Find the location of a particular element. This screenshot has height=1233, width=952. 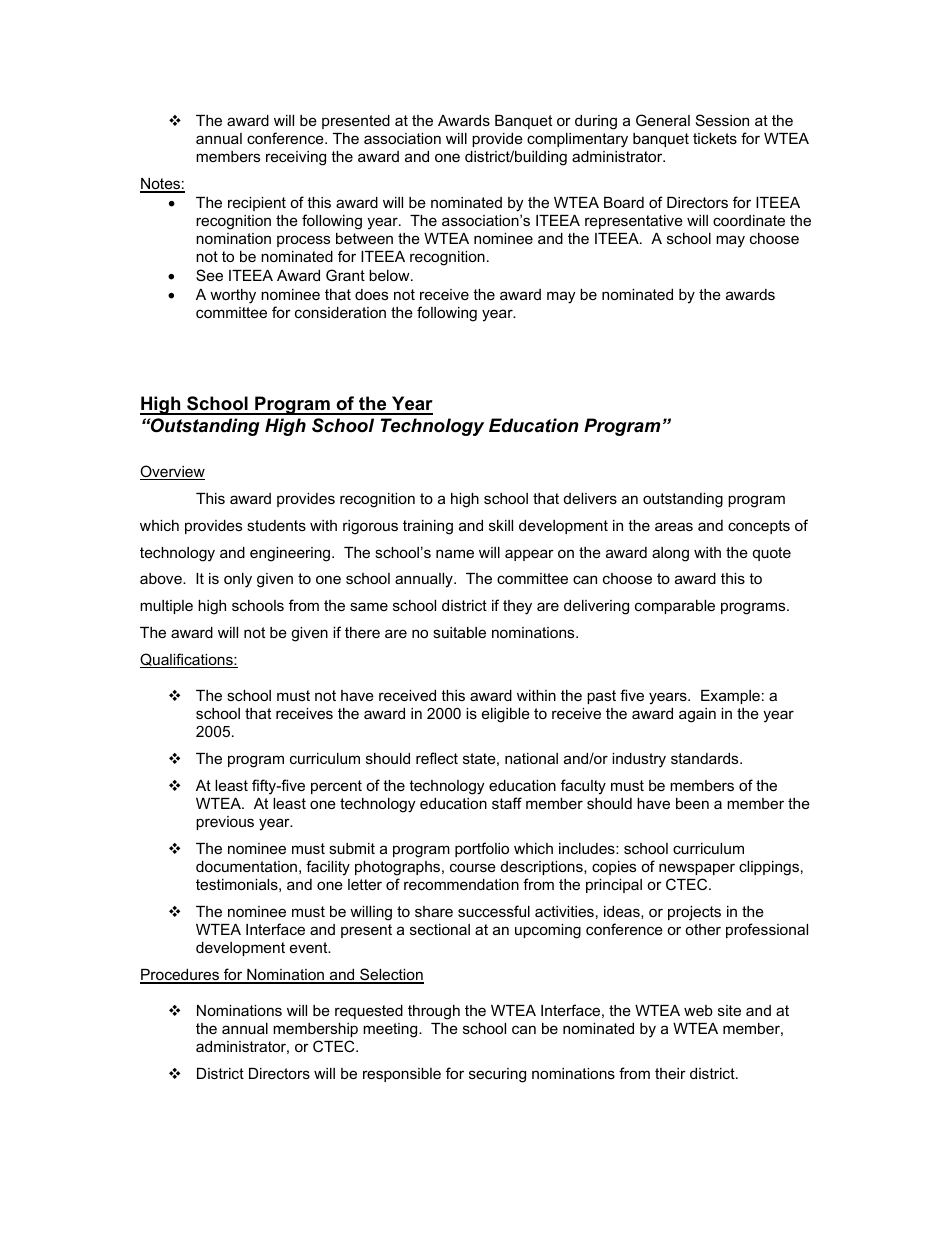

securing is located at coordinates (497, 1075).
